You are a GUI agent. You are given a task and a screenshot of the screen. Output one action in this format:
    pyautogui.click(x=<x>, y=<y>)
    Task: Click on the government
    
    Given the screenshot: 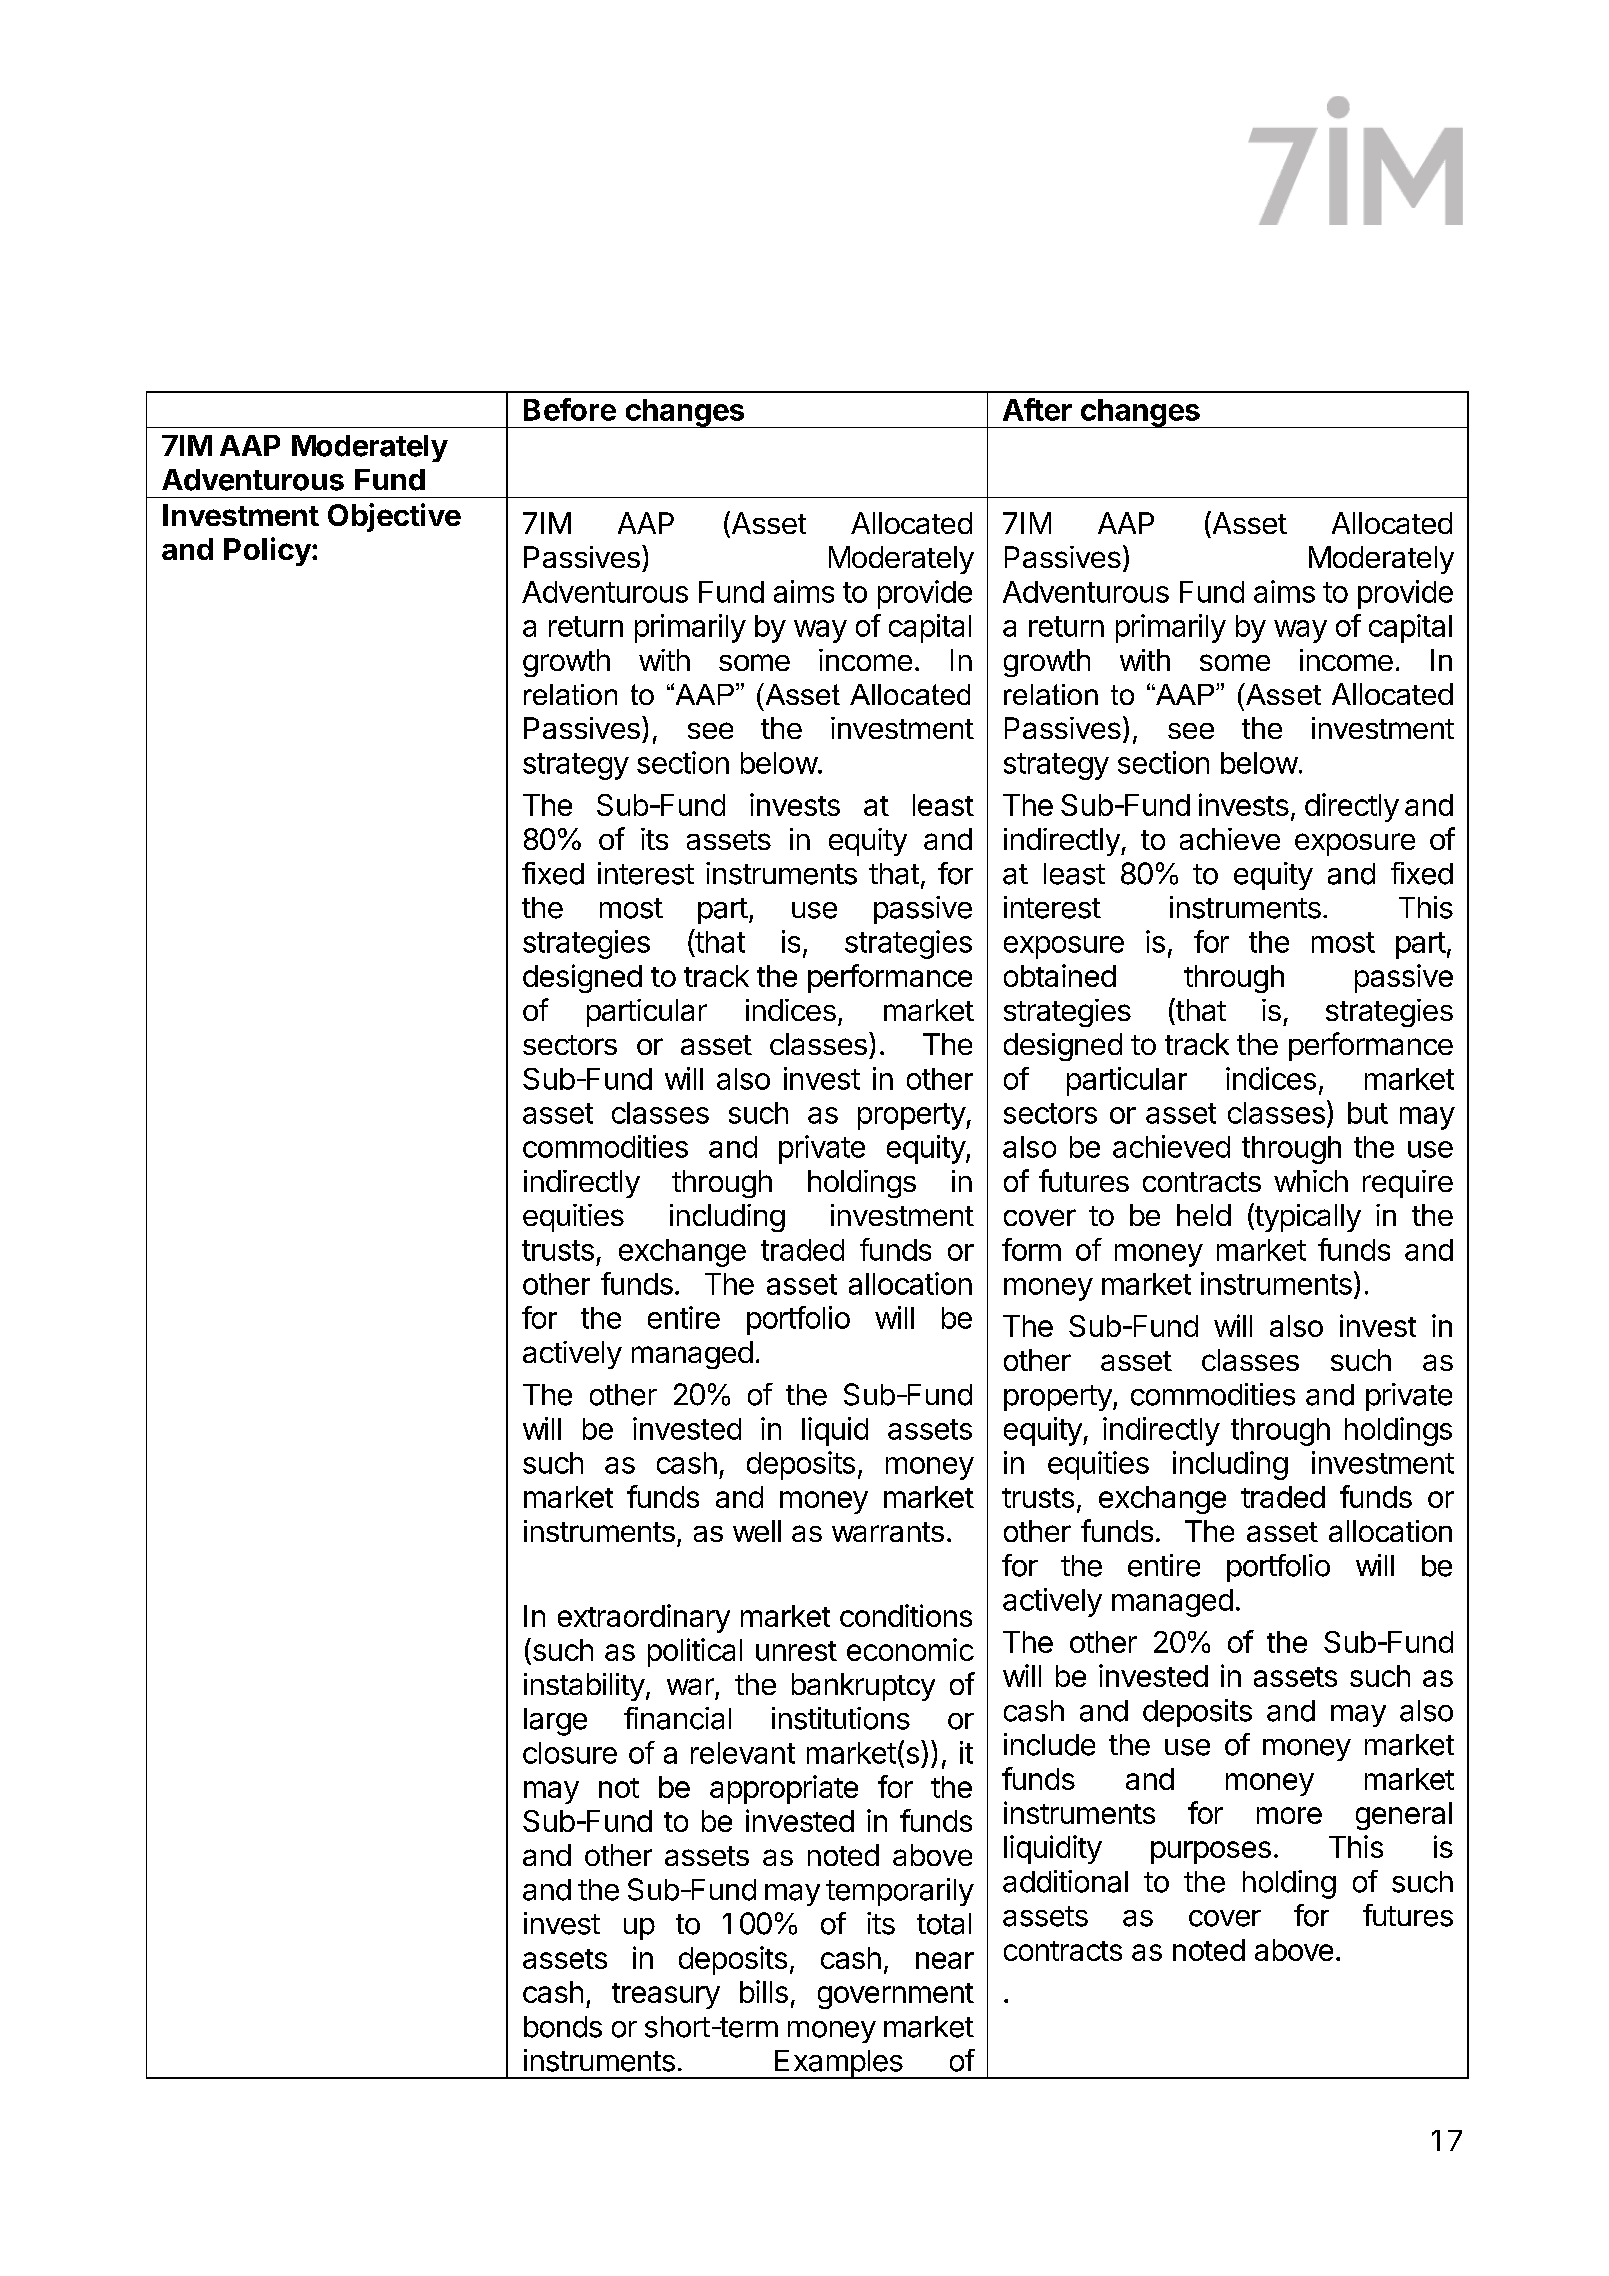 What is the action you would take?
    pyautogui.click(x=896, y=1996)
